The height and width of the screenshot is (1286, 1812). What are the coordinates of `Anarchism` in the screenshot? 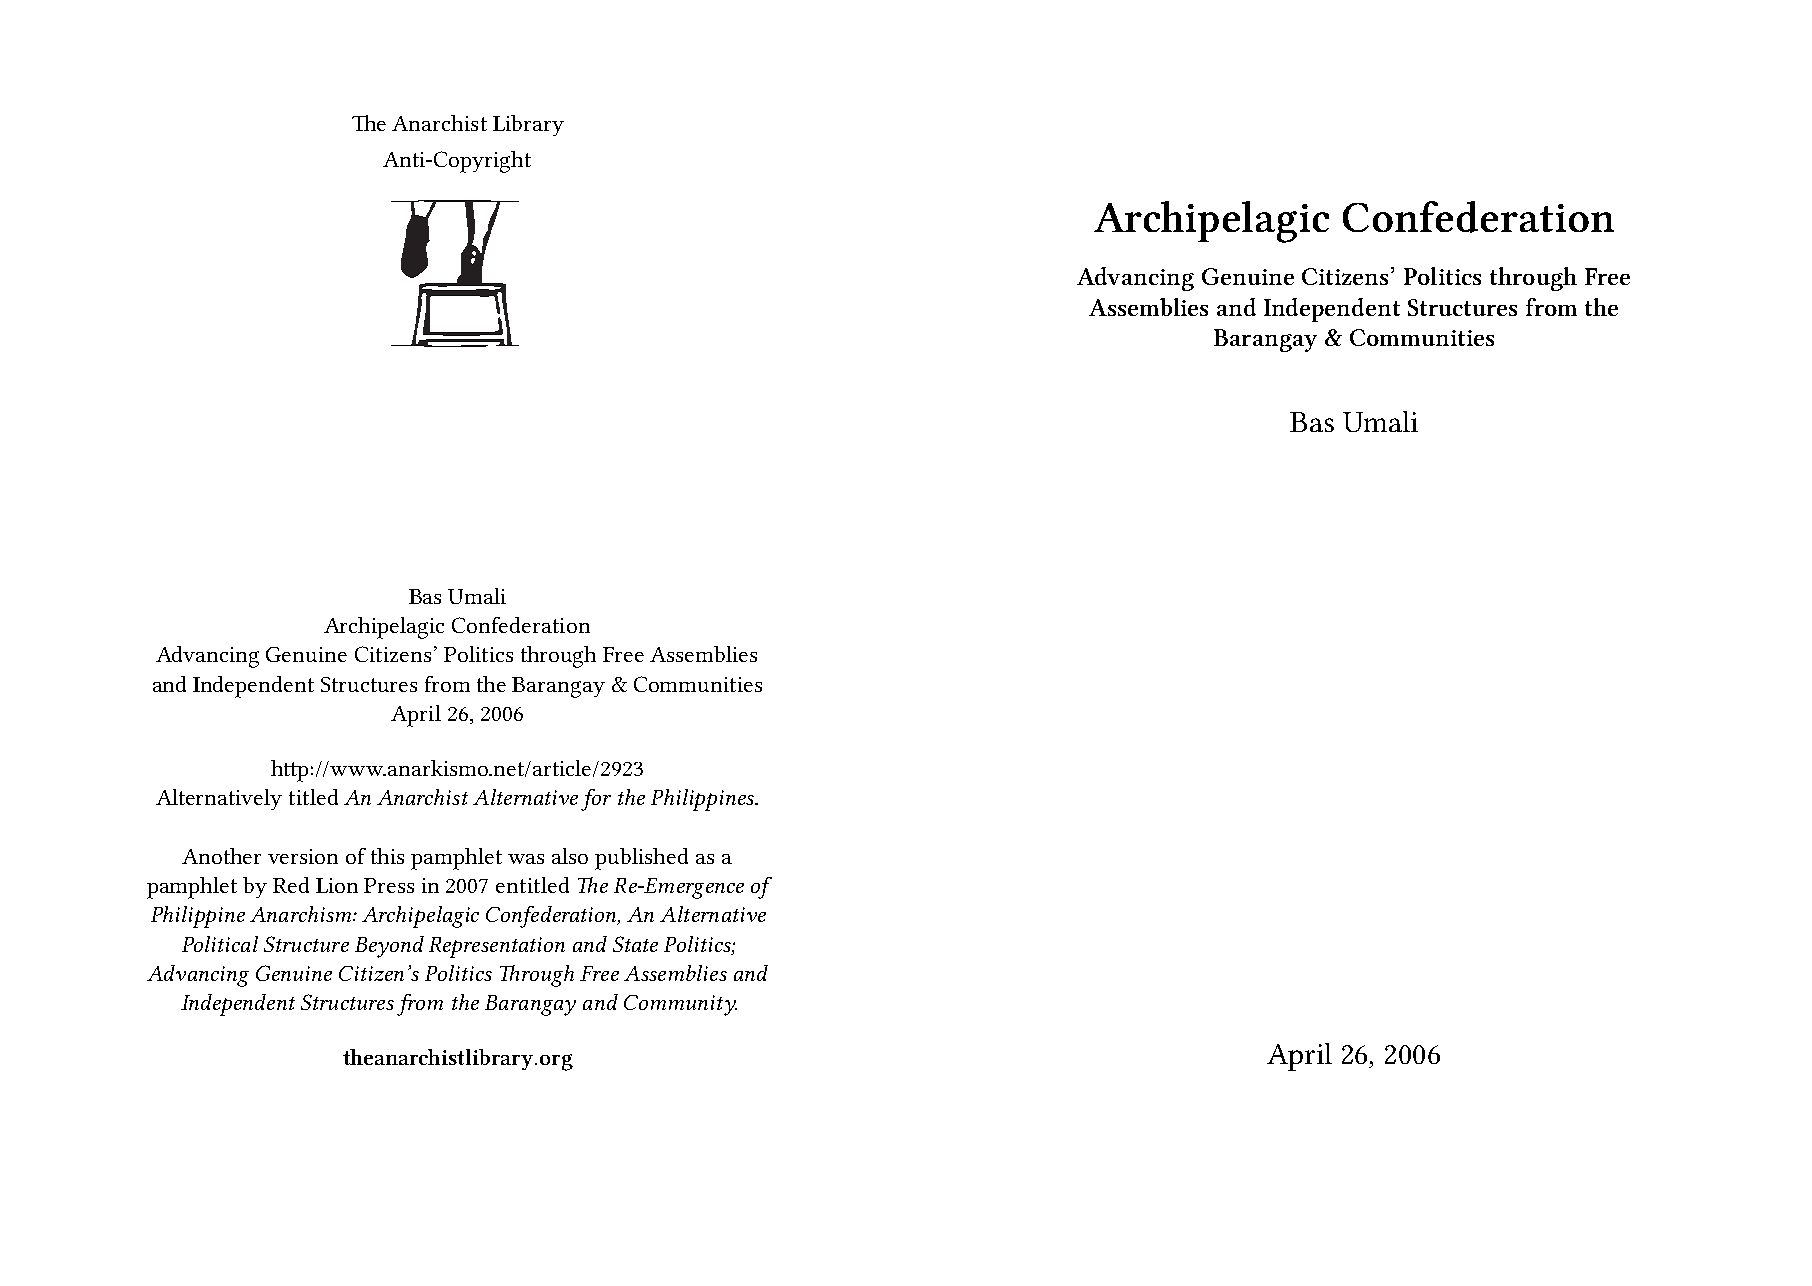 It's located at (302, 914).
